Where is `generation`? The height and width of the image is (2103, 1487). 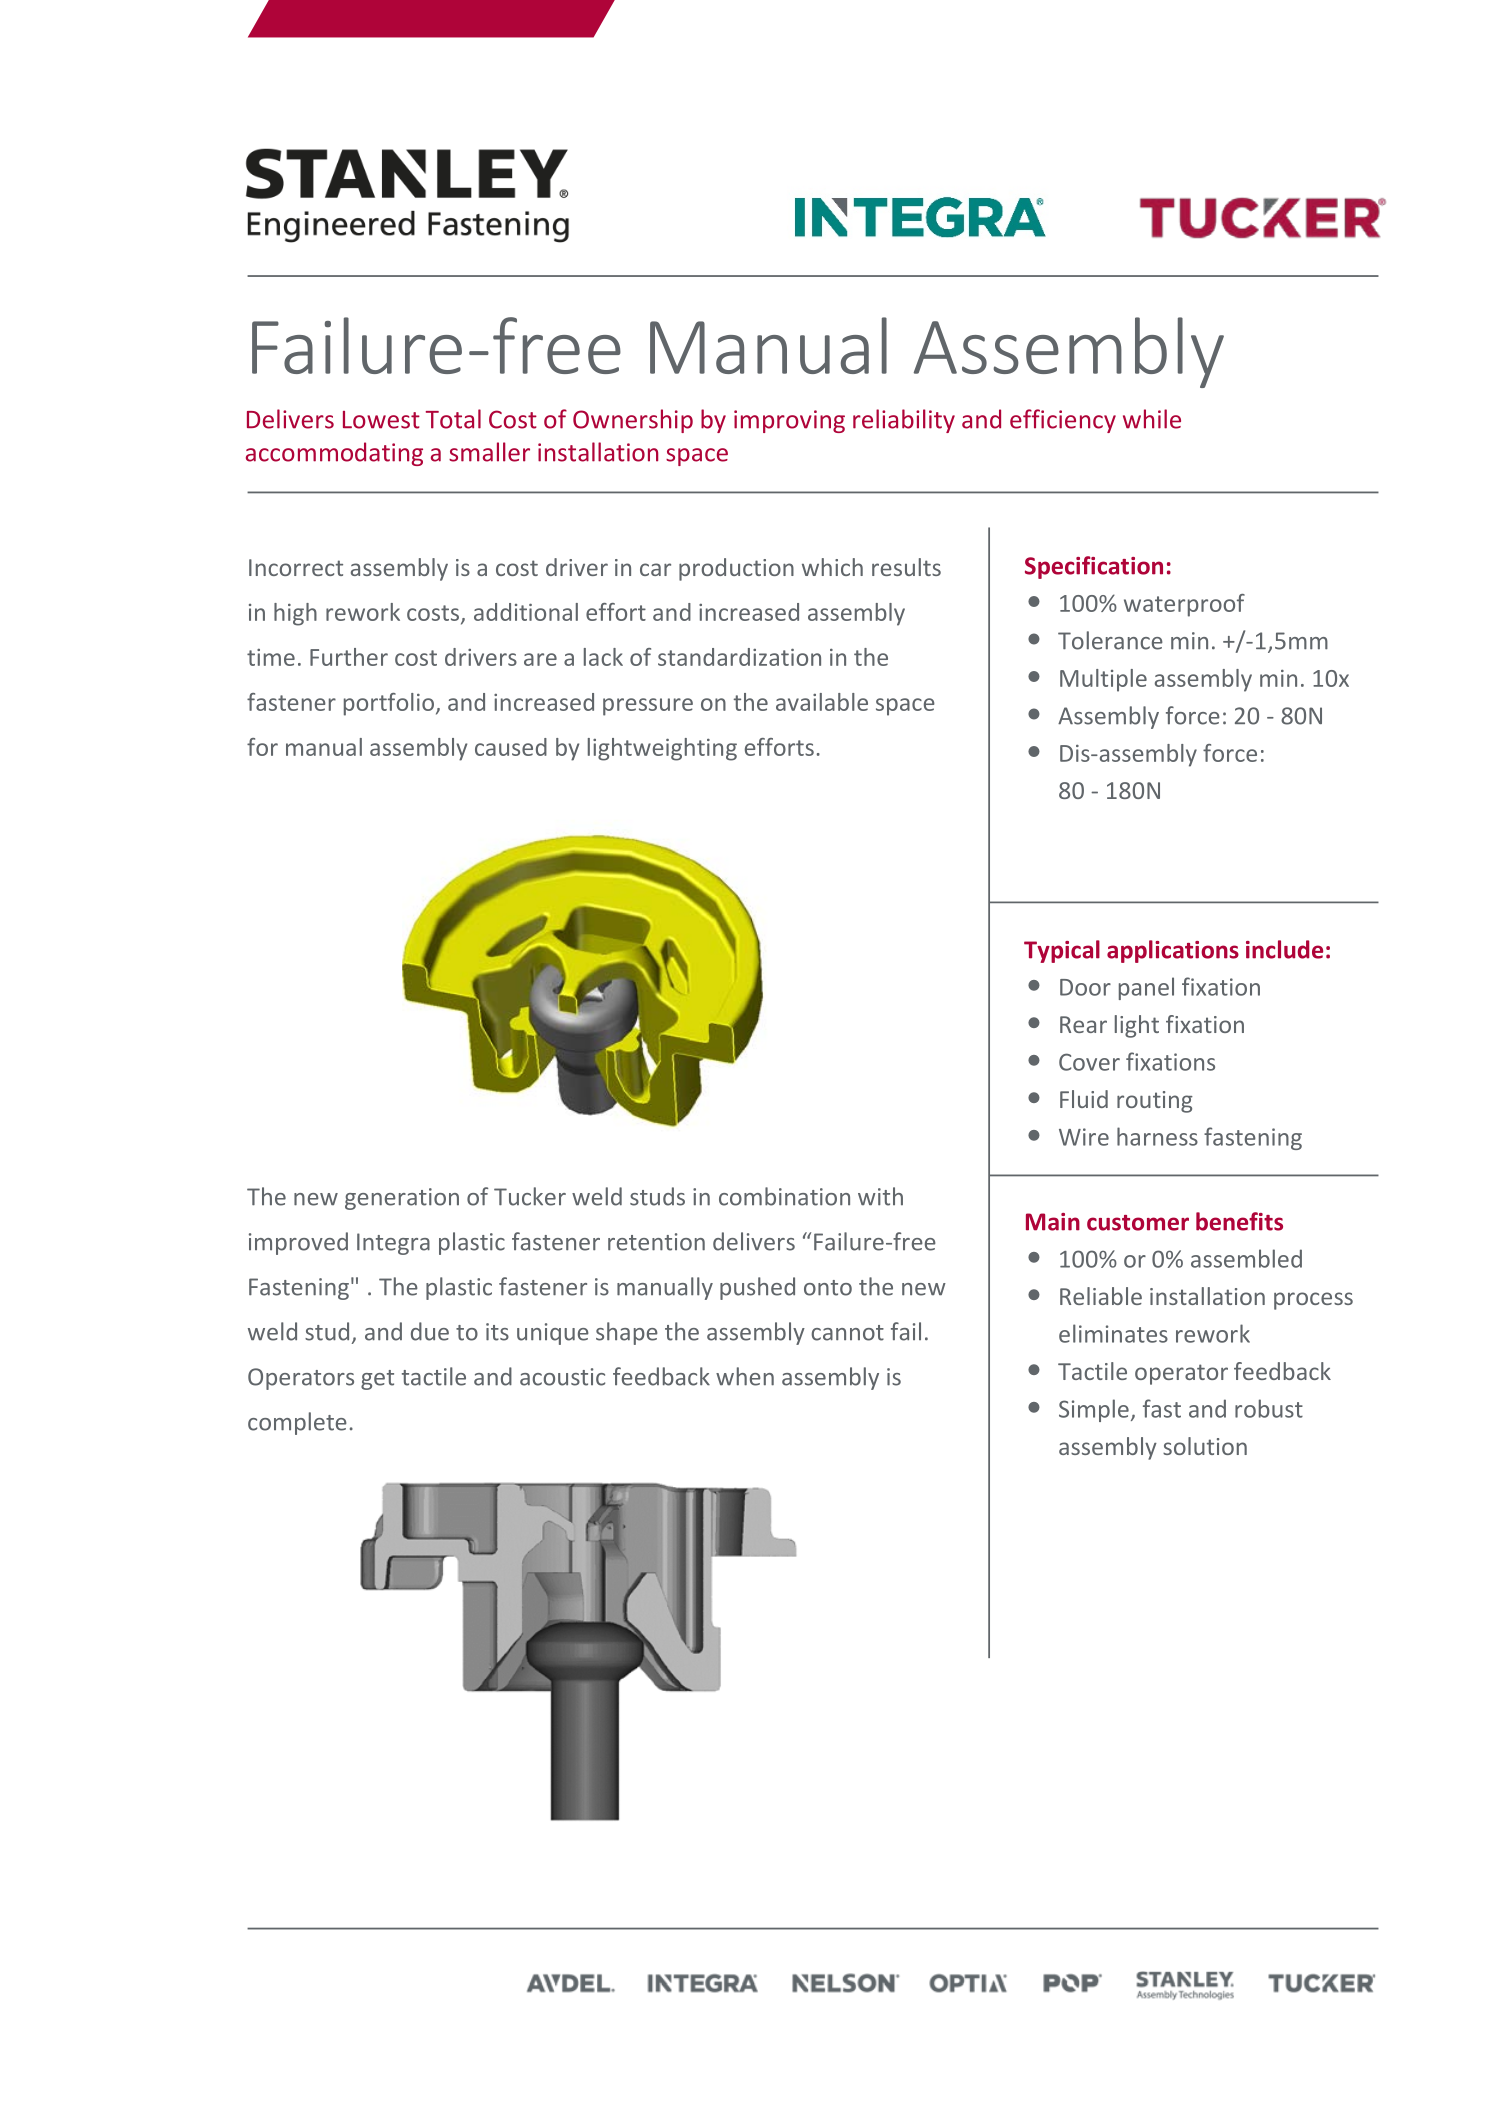 generation is located at coordinates (402, 1199).
